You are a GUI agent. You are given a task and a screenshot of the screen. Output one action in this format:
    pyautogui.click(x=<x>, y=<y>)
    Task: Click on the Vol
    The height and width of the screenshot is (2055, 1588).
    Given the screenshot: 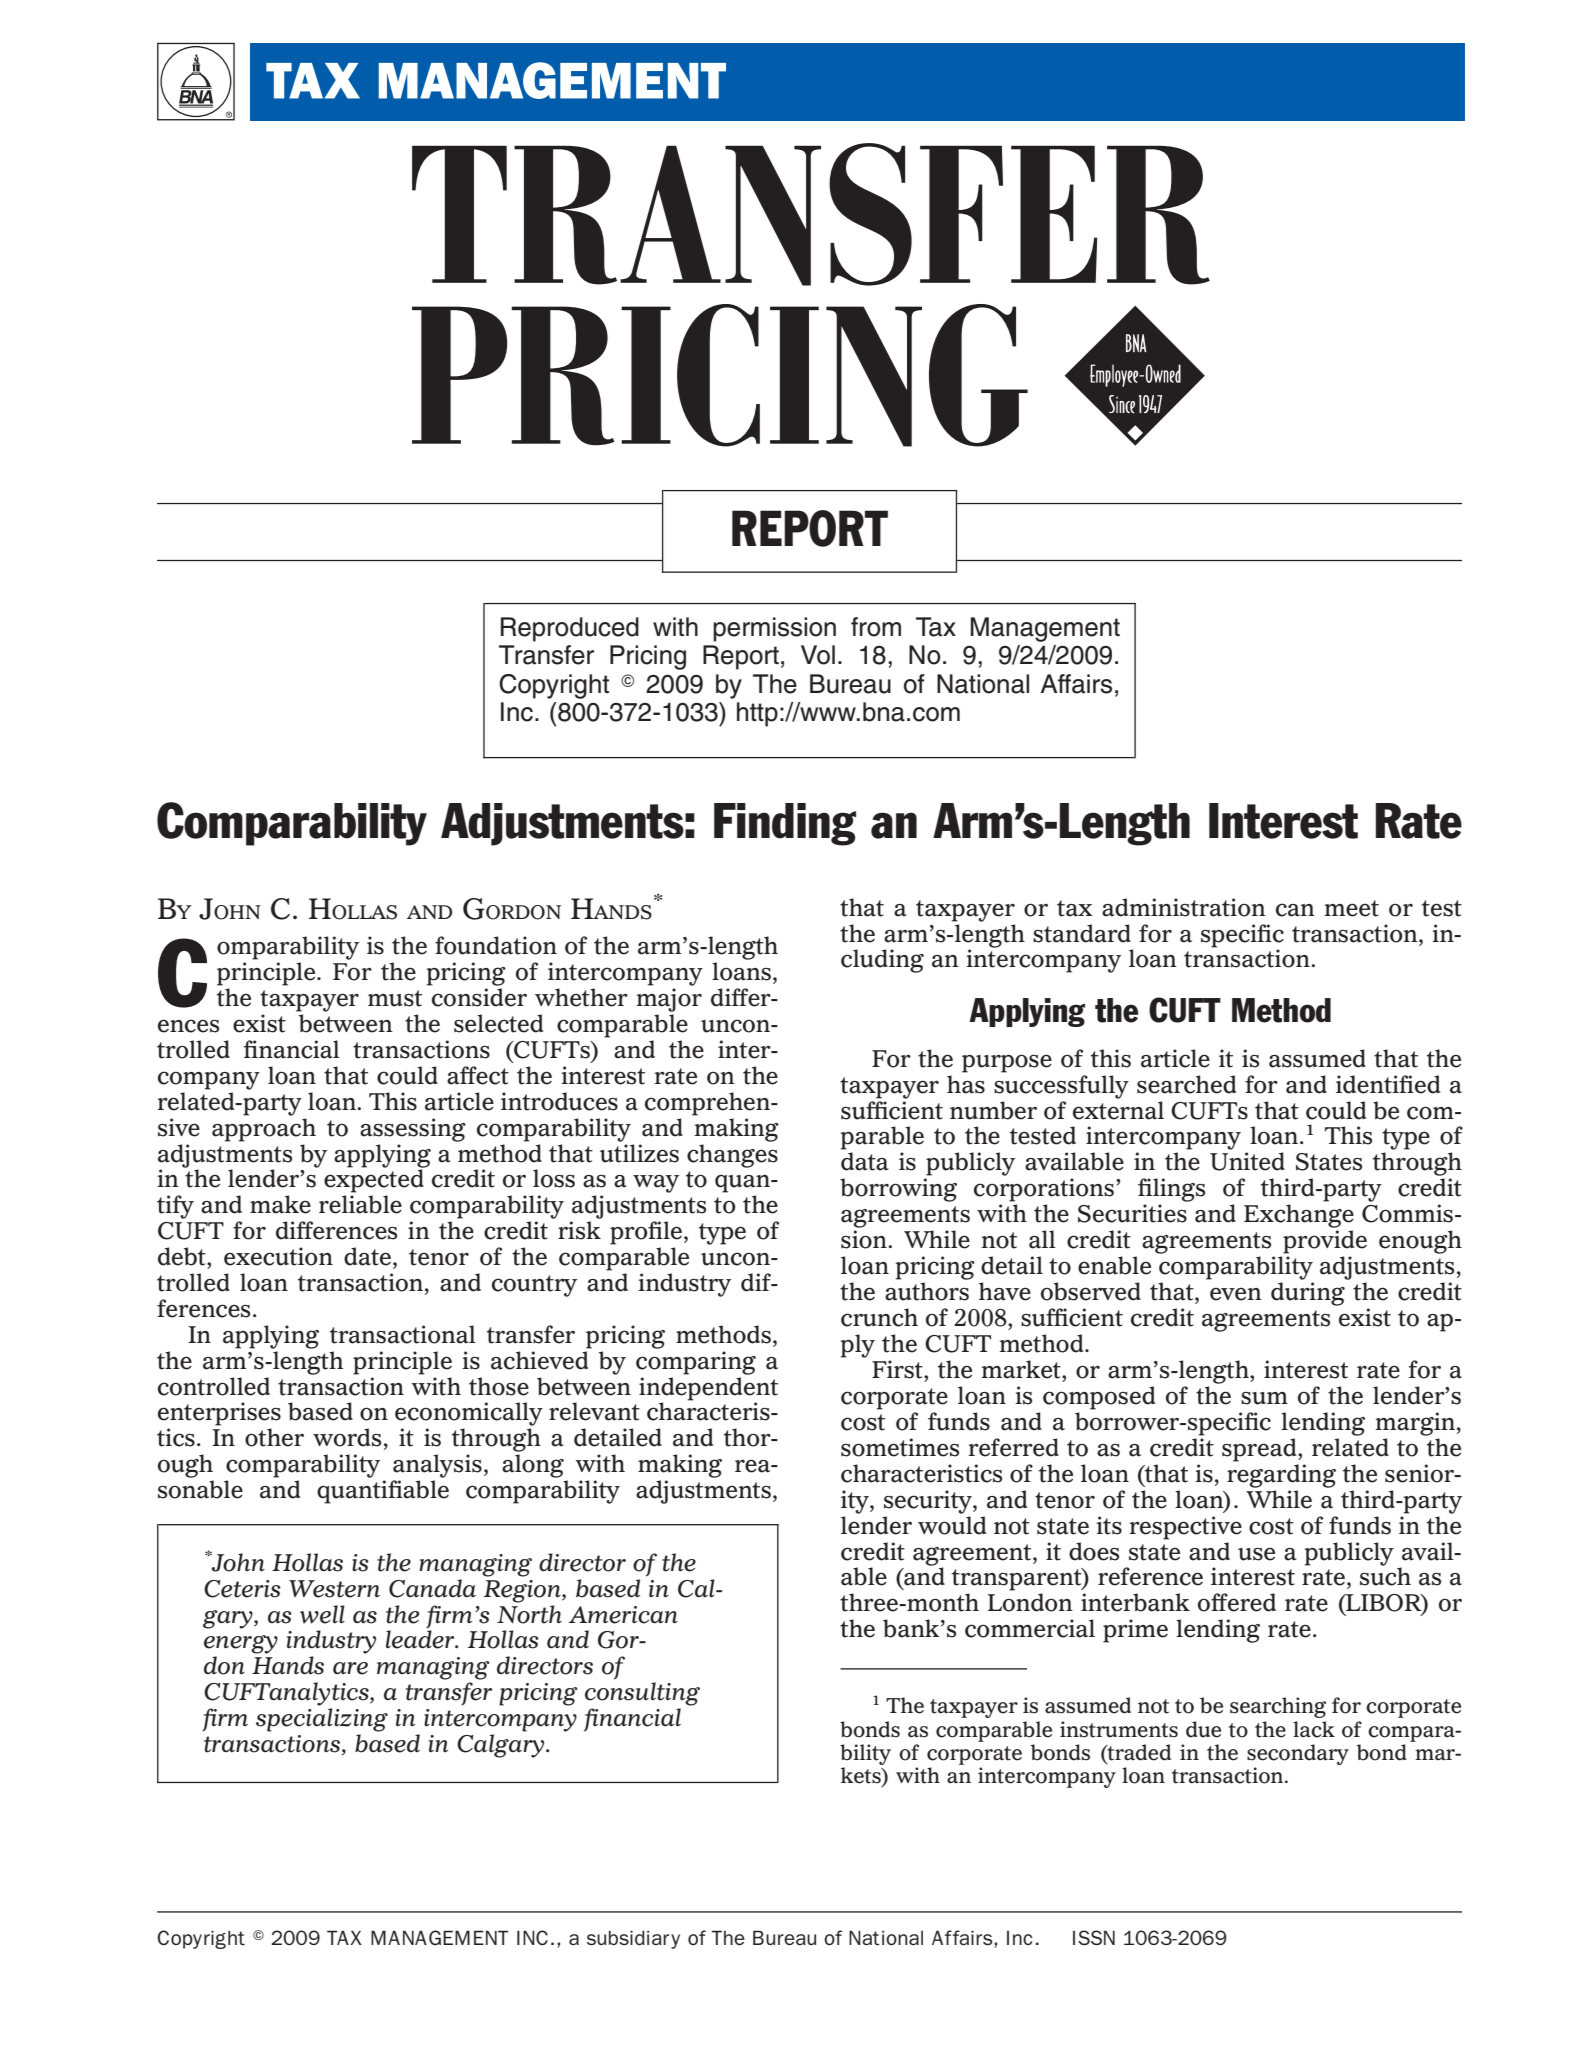 What is the action you would take?
    pyautogui.click(x=818, y=655)
